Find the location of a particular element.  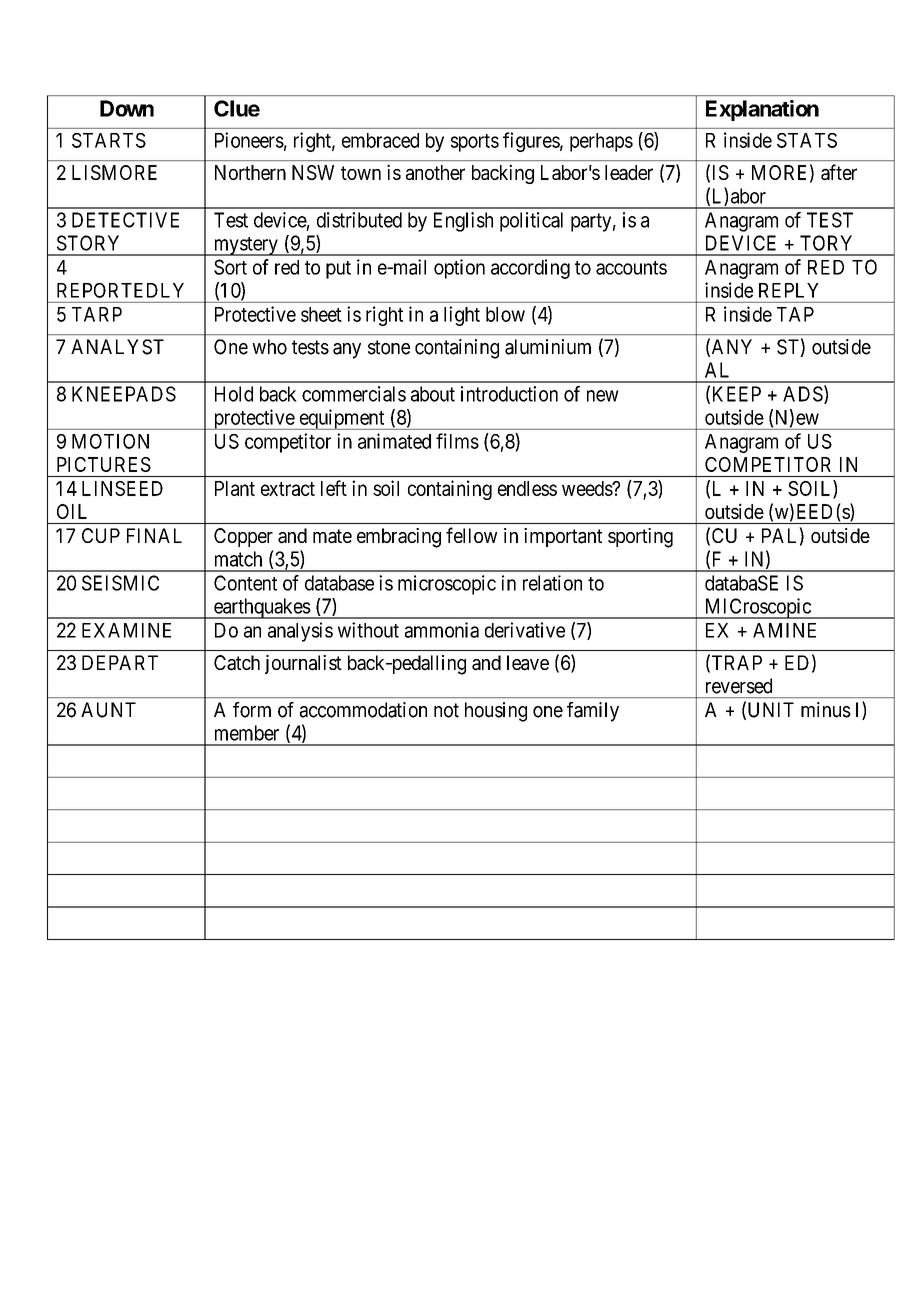

Hold is located at coordinates (234, 394).
